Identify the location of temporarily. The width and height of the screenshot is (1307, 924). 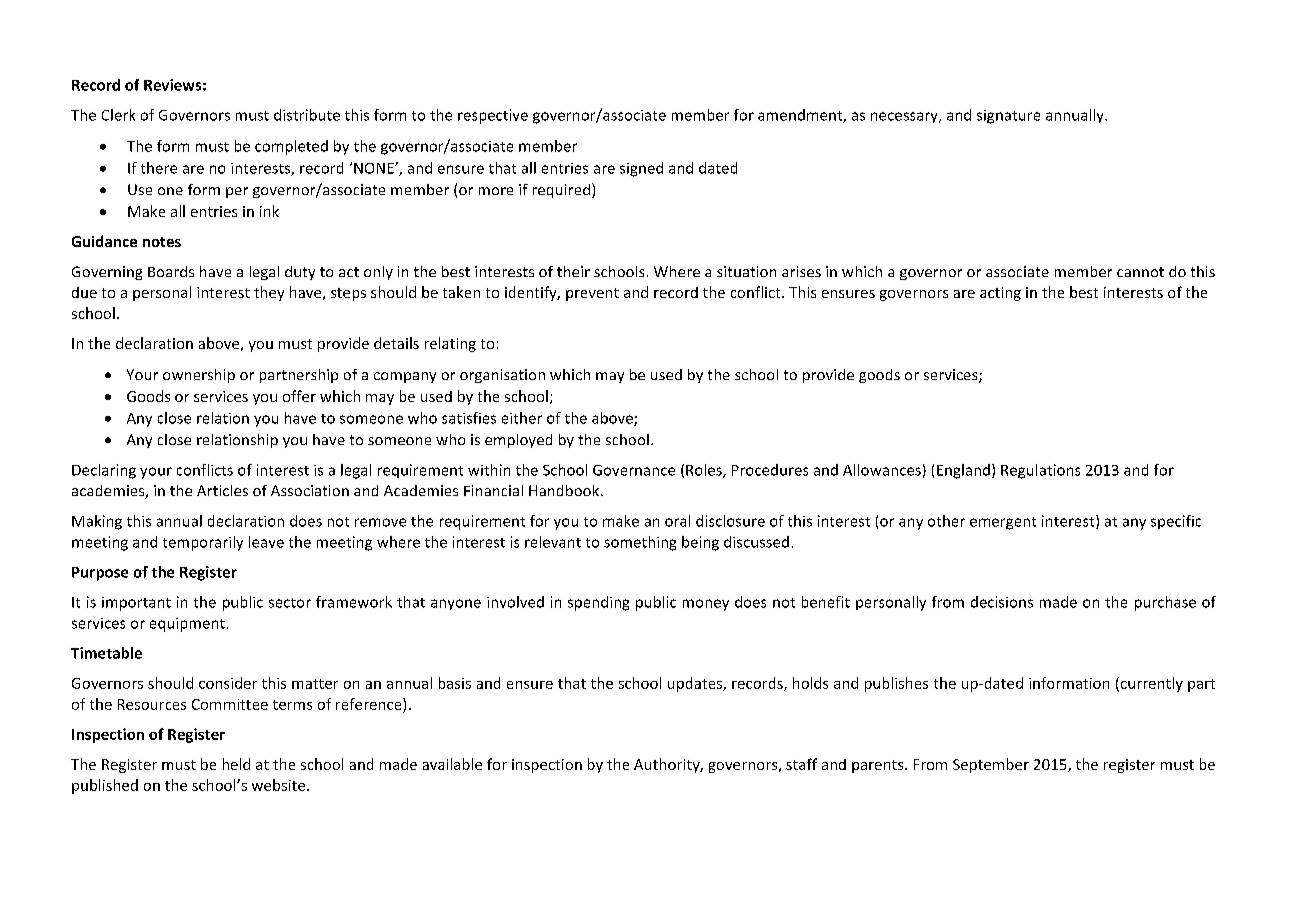
(203, 543).
